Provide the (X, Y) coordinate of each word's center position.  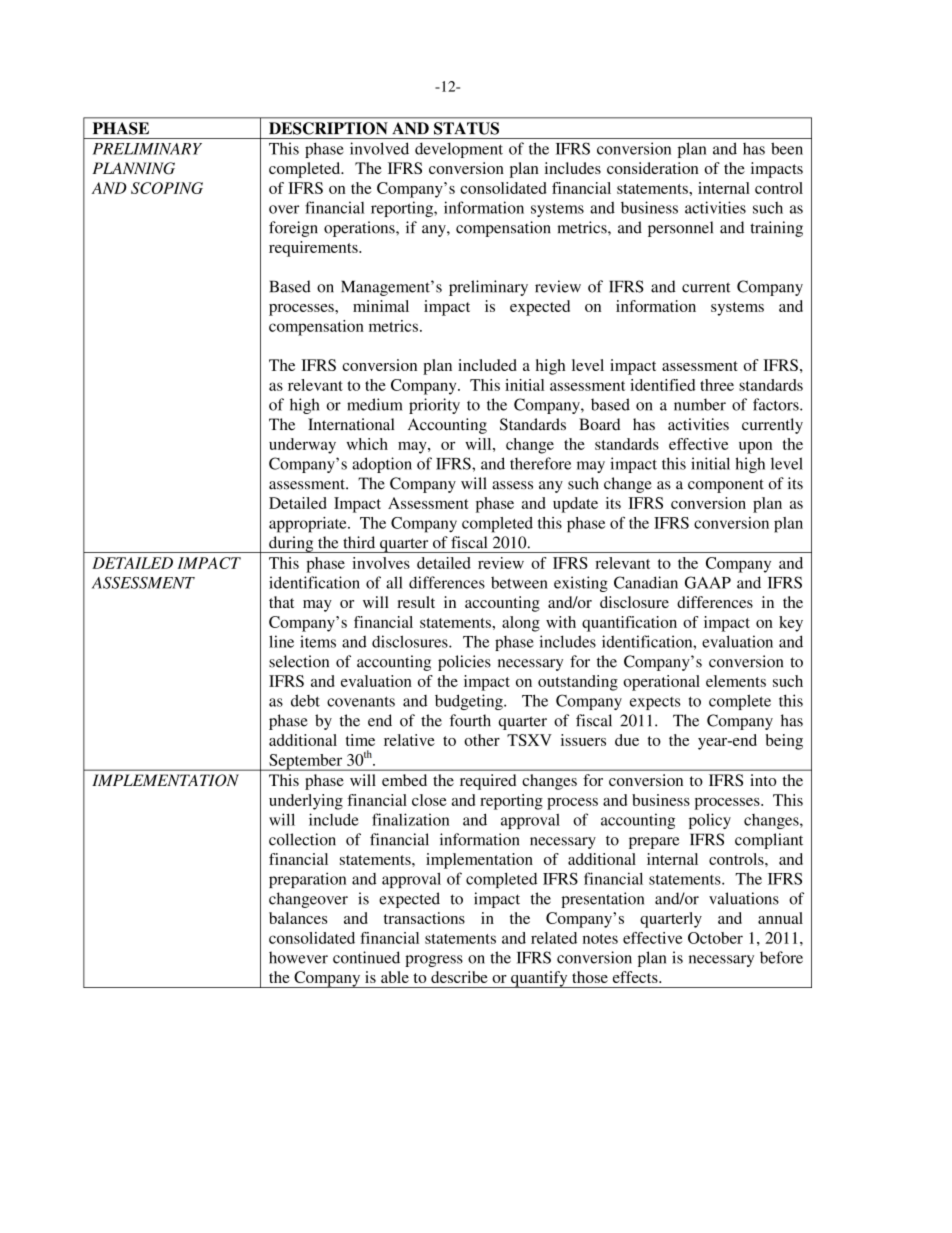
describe (459, 977)
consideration (652, 168)
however (298, 957)
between (519, 582)
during (291, 544)
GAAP (708, 582)
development (459, 150)
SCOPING (167, 188)
